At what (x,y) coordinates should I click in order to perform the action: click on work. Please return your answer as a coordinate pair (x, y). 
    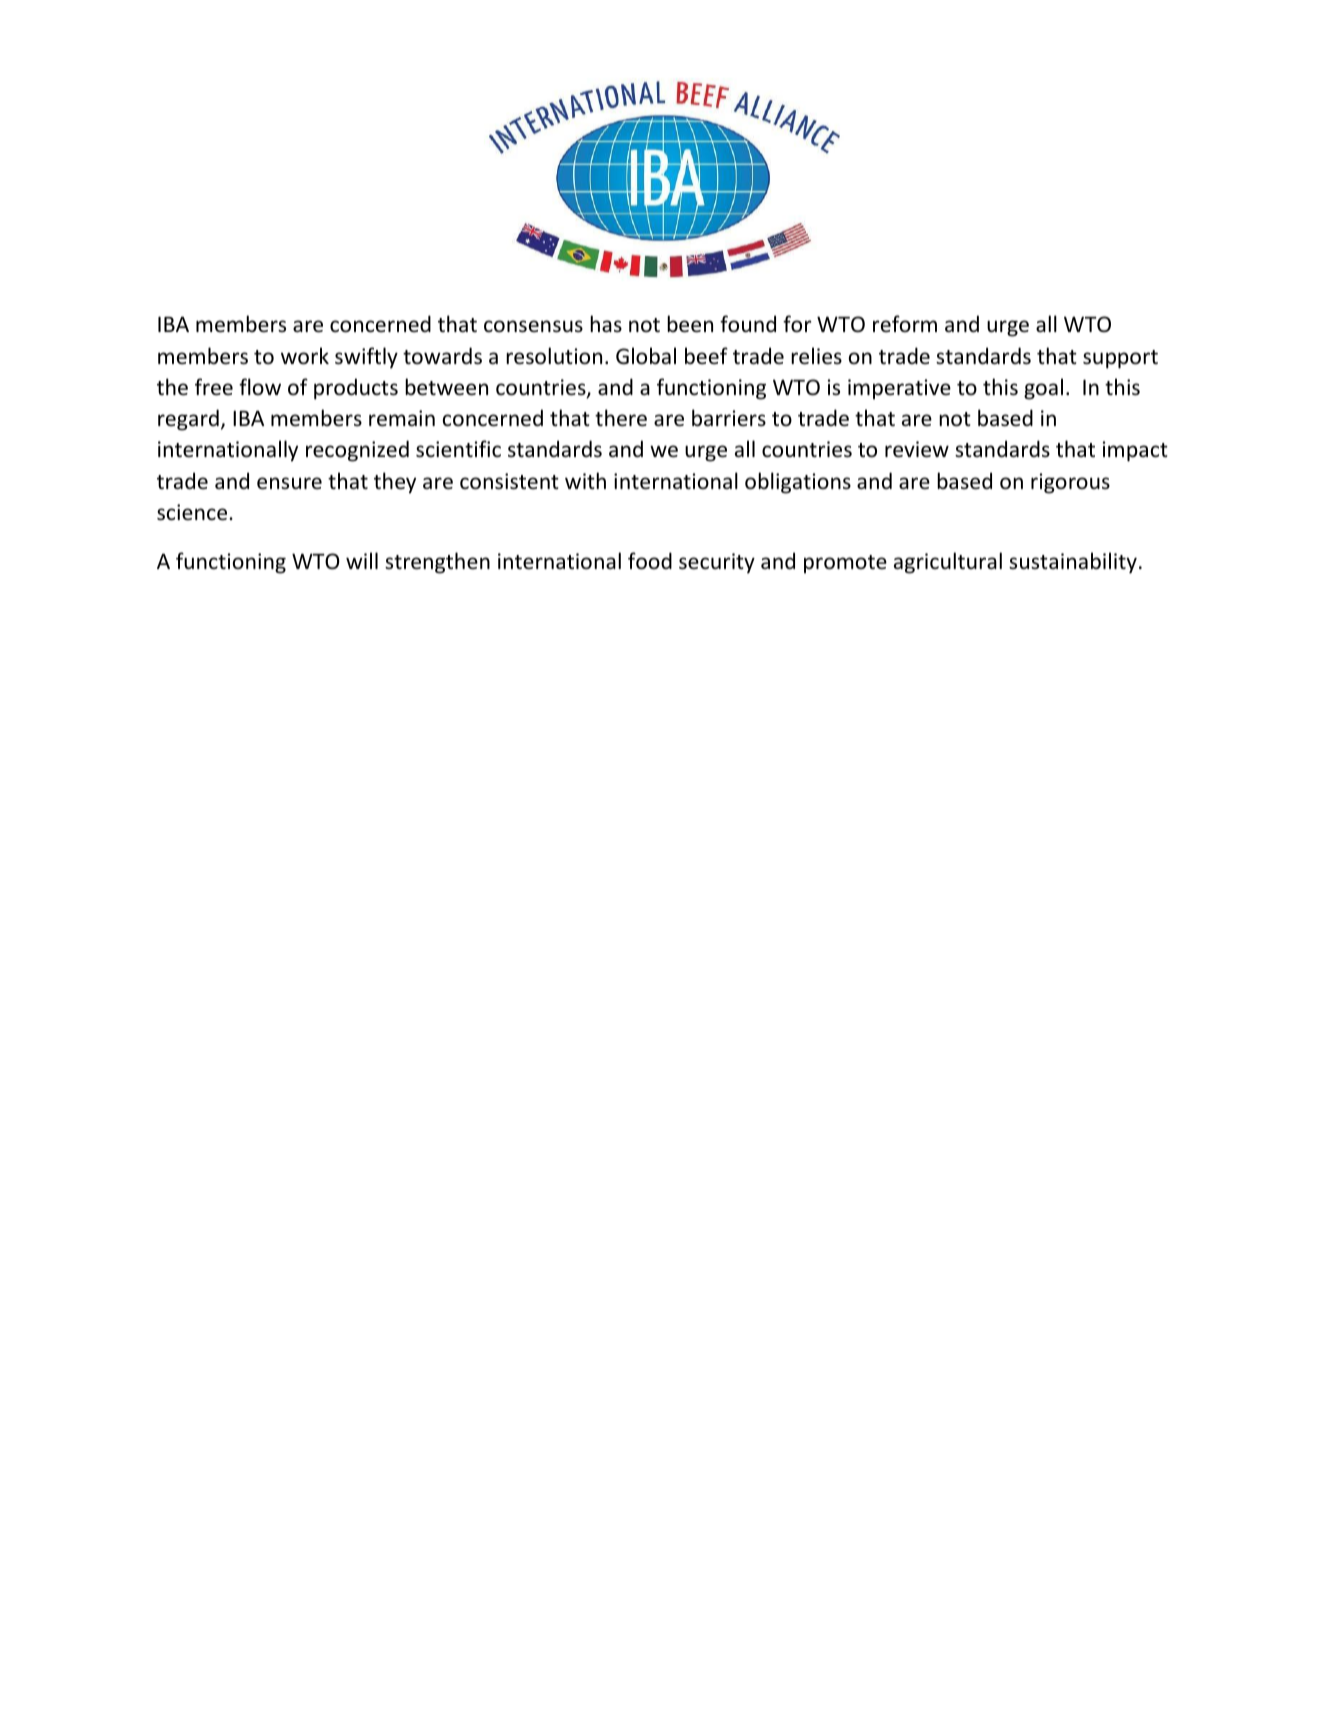
    Looking at the image, I should click on (305, 356).
